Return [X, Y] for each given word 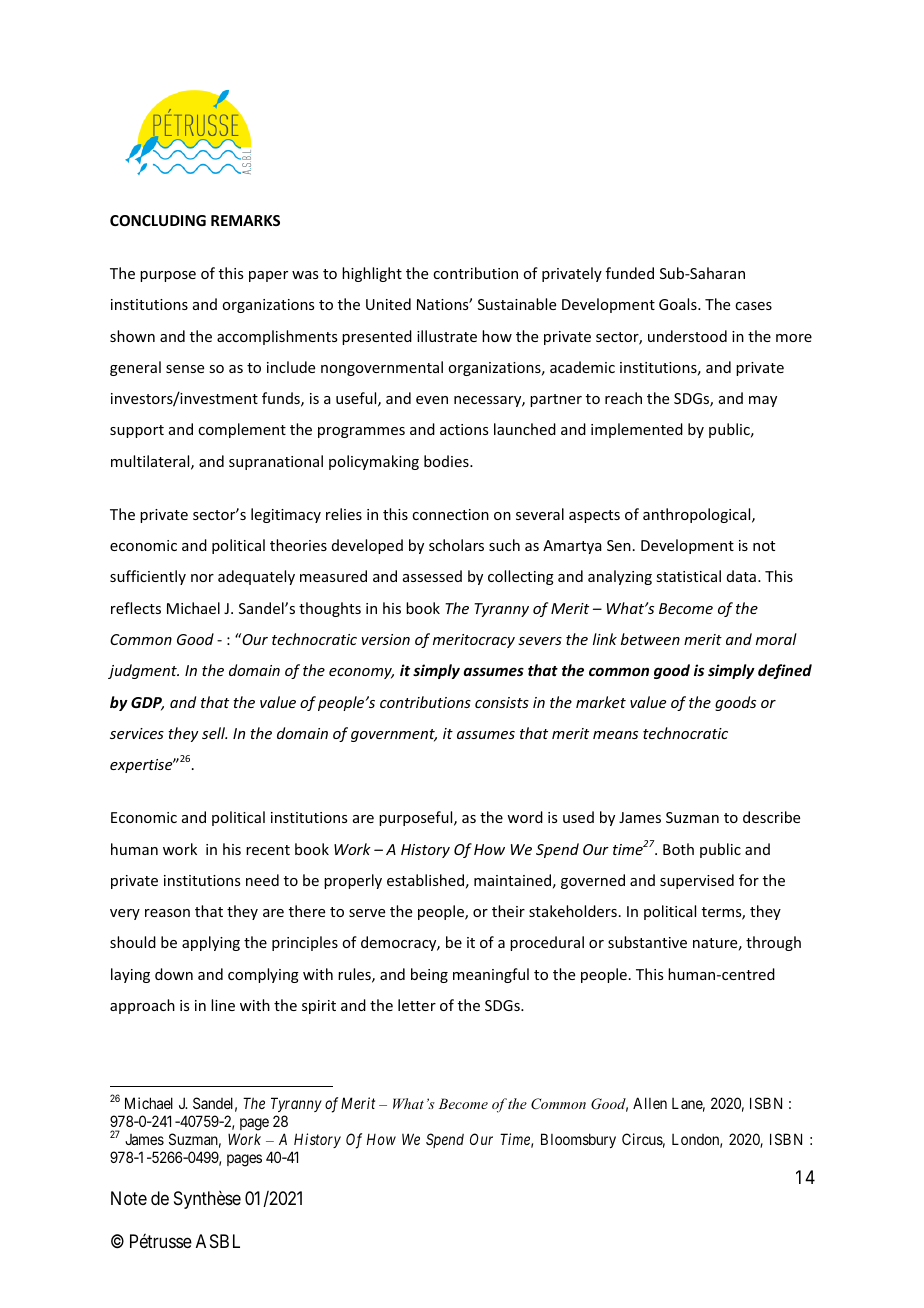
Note [129, 1198]
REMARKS [245, 220]
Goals [679, 304]
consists [502, 702]
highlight [372, 274]
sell [214, 733]
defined [785, 671]
